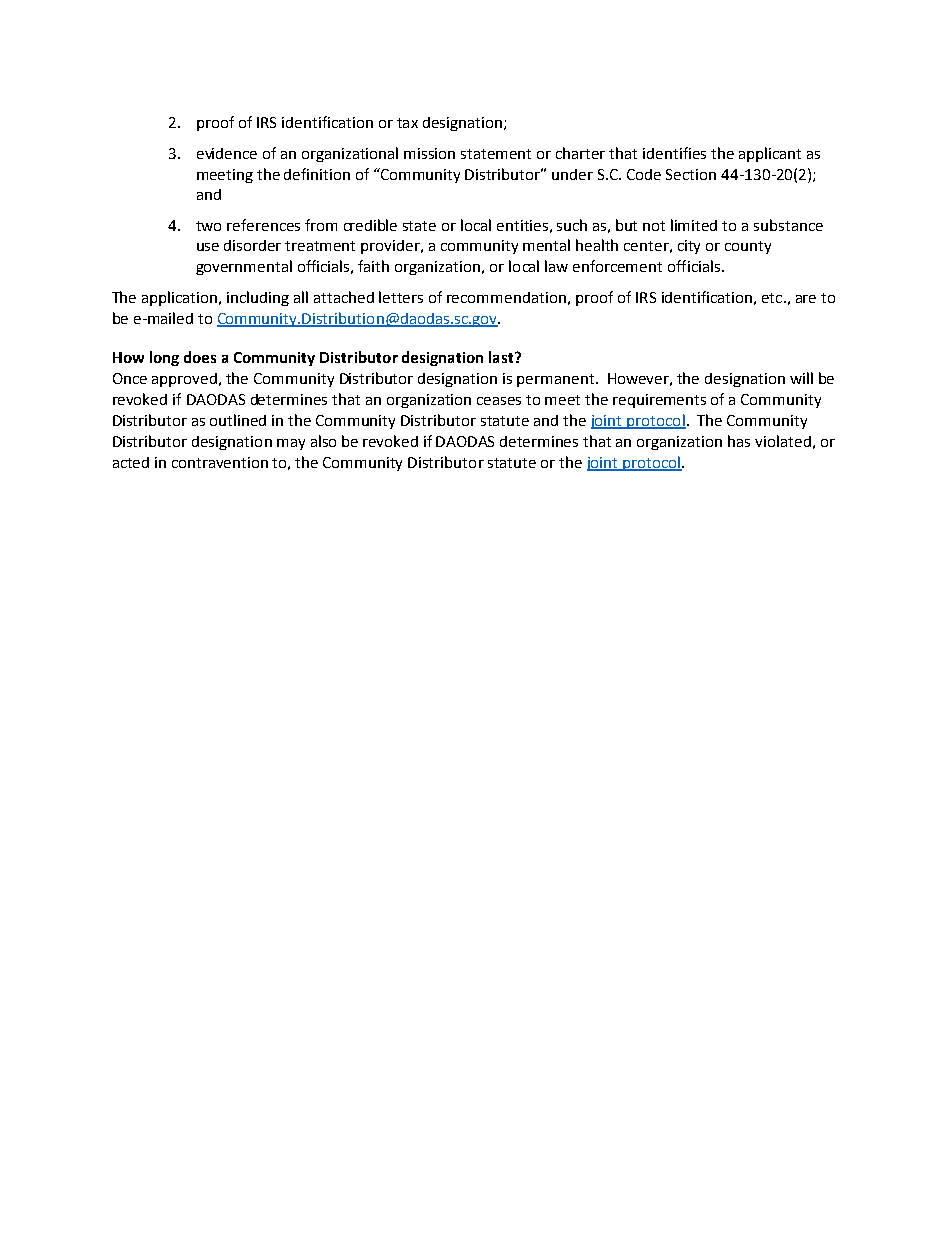 This image has height=1233, width=952. What do you see at coordinates (407, 123) in the image?
I see `tax` at bounding box center [407, 123].
